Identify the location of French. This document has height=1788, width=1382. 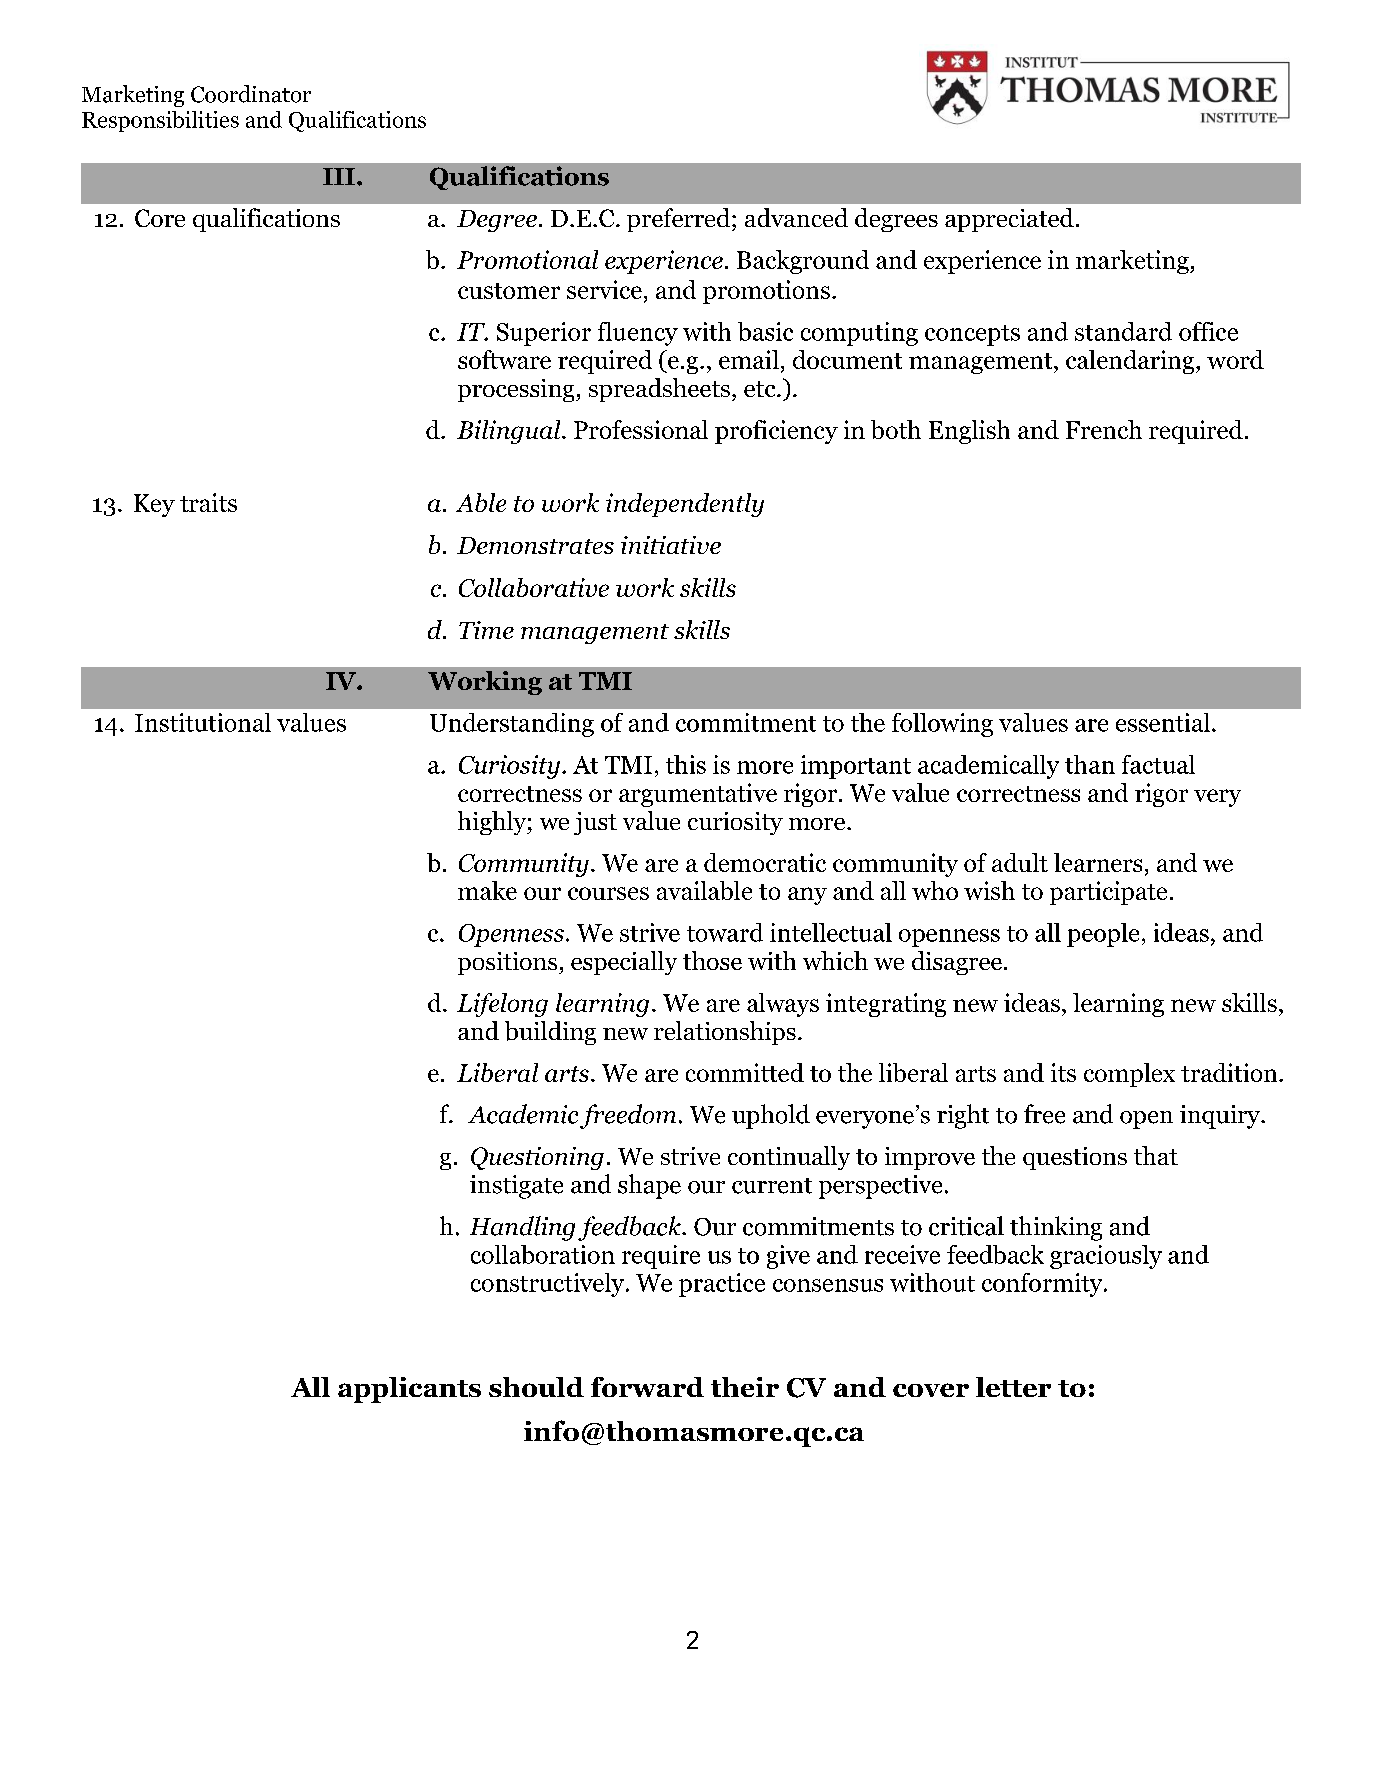
(1104, 429).
